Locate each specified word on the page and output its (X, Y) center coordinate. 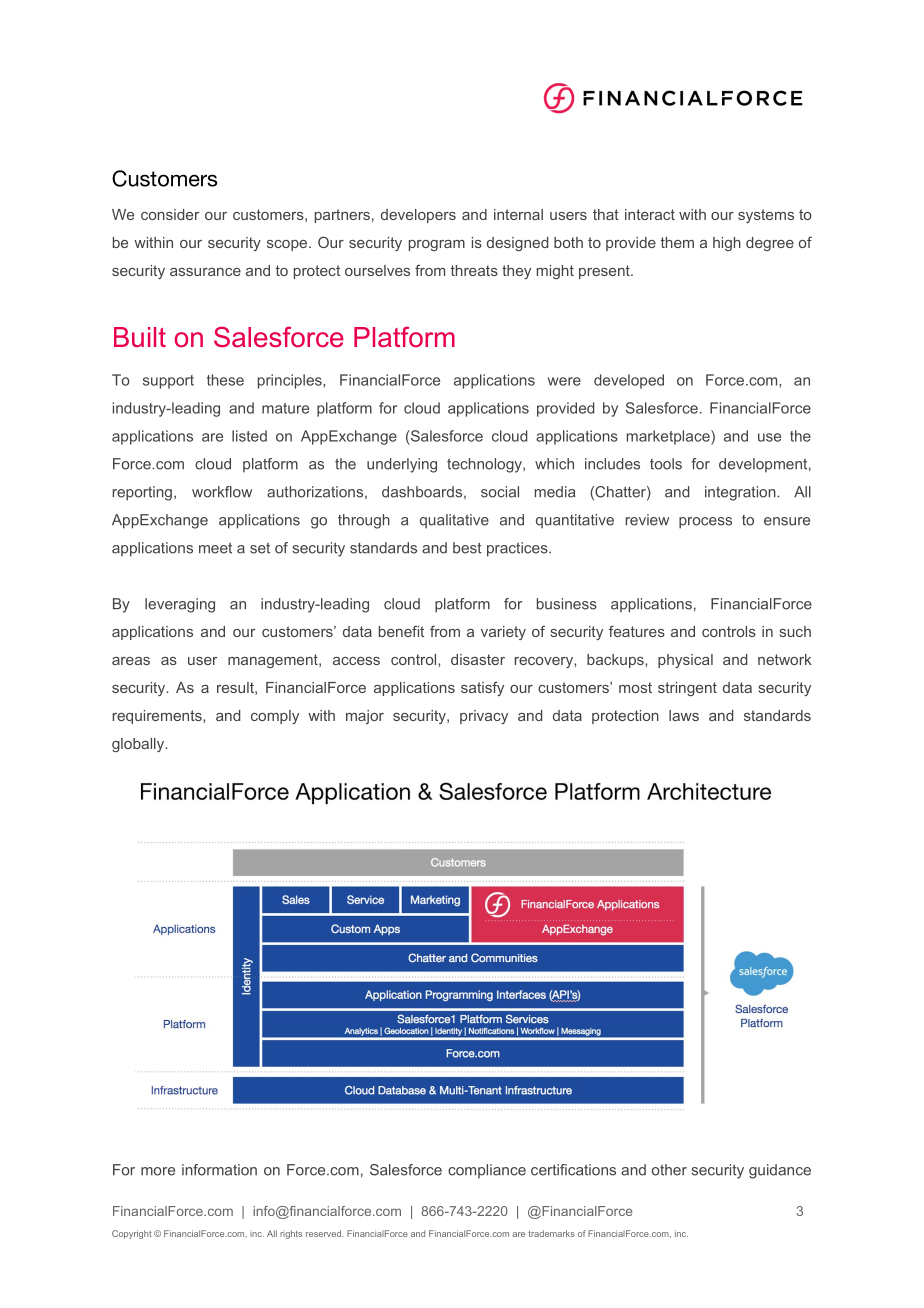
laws (684, 715)
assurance (205, 272)
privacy (484, 717)
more (158, 1171)
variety (503, 633)
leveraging (180, 605)
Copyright (132, 1234)
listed (249, 436)
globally (139, 745)
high (727, 244)
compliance (487, 1171)
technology (485, 465)
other (669, 1170)
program (437, 245)
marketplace (669, 437)
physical (685, 661)
